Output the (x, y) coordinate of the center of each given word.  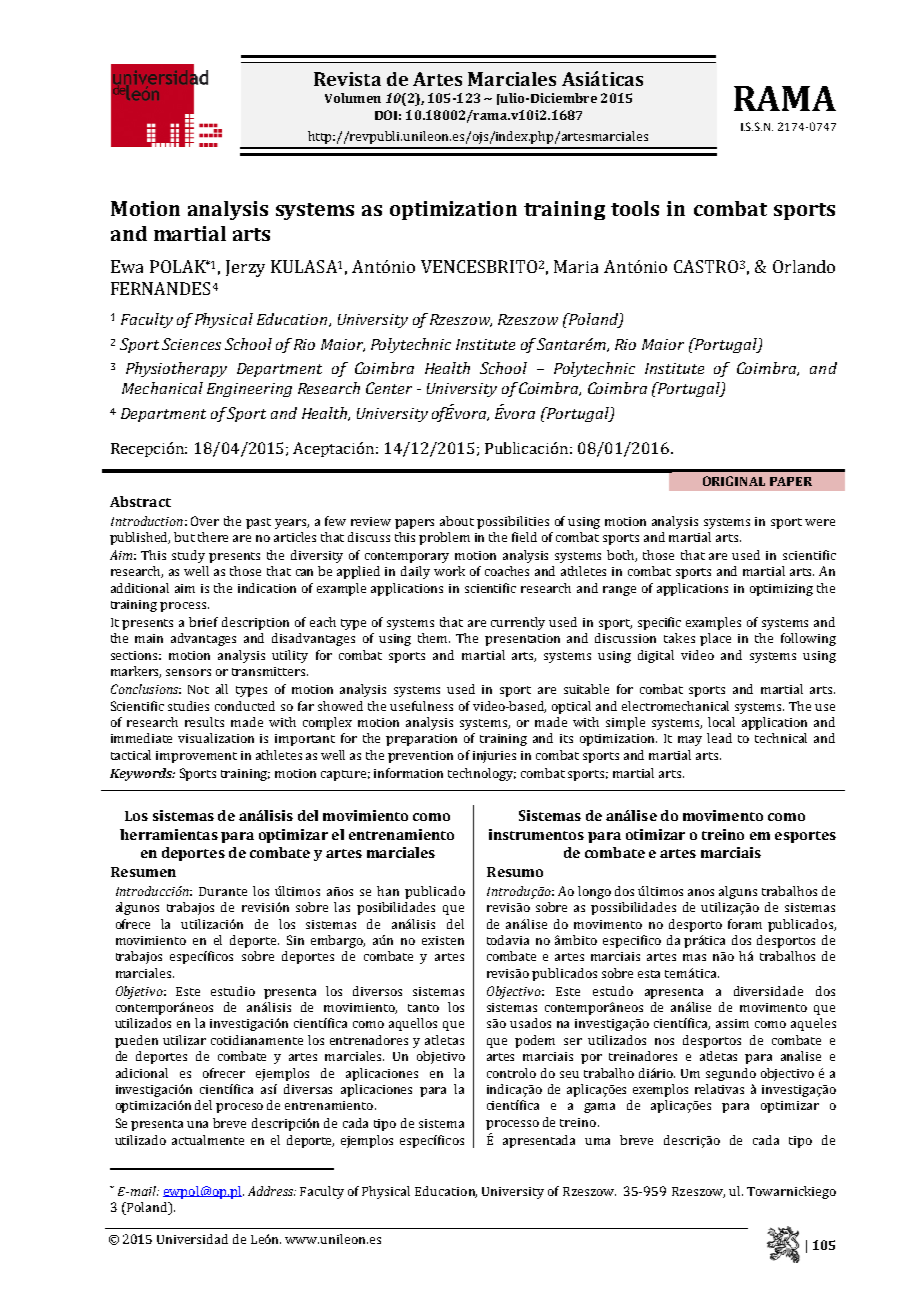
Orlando (804, 266)
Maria (576, 266)
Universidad (192, 1239)
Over (205, 521)
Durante (223, 891)
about (457, 521)
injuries (494, 757)
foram (745, 924)
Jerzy (245, 268)
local (721, 722)
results (204, 722)
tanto (423, 1008)
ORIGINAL (734, 481)
